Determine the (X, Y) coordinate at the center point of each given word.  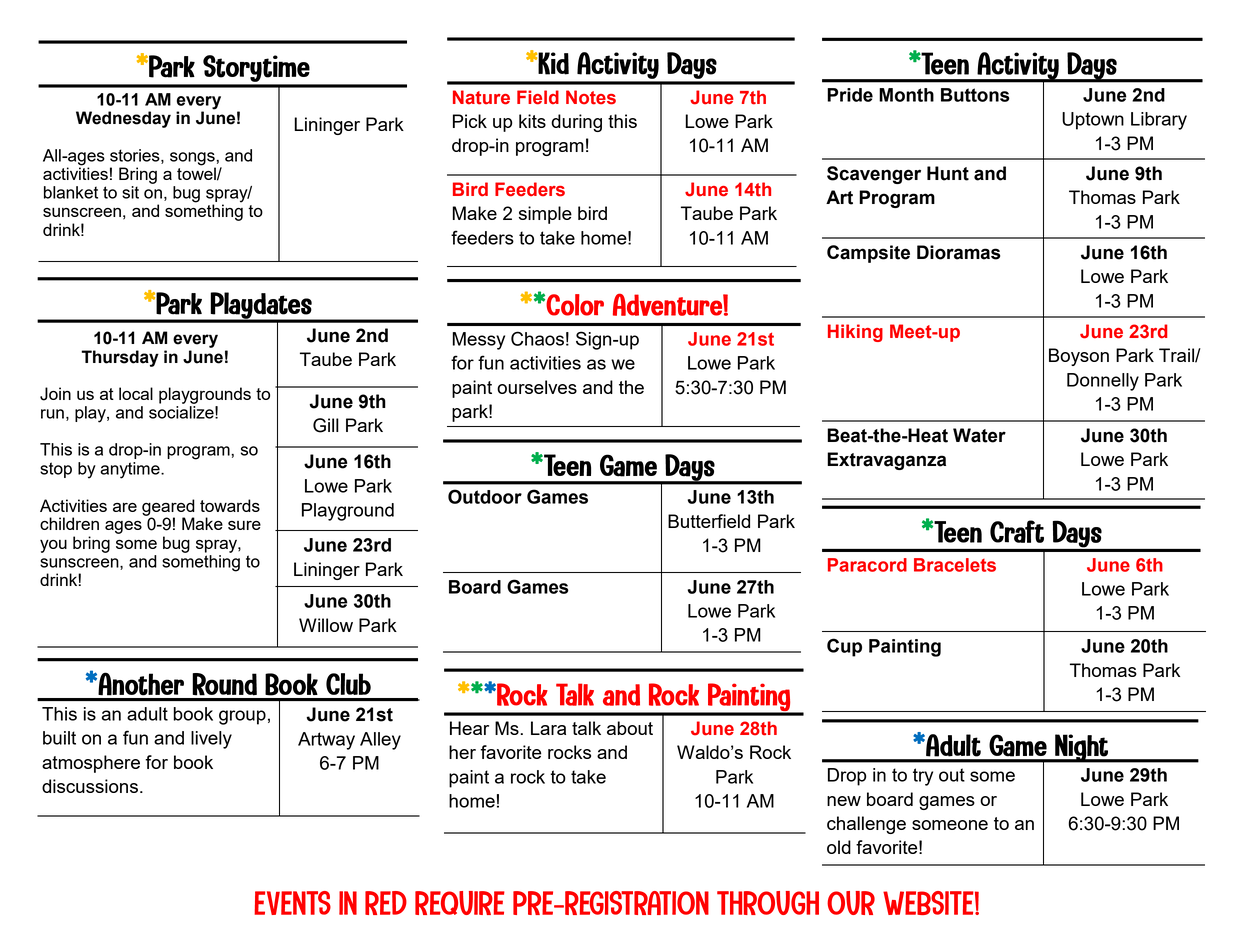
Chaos (537, 338)
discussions (90, 786)
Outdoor (485, 496)
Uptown (1093, 121)
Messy (479, 341)
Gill (326, 425)
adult (147, 714)
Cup (844, 647)
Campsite (868, 254)
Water (979, 435)
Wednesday (123, 119)
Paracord (867, 565)
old (839, 847)
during (576, 123)
